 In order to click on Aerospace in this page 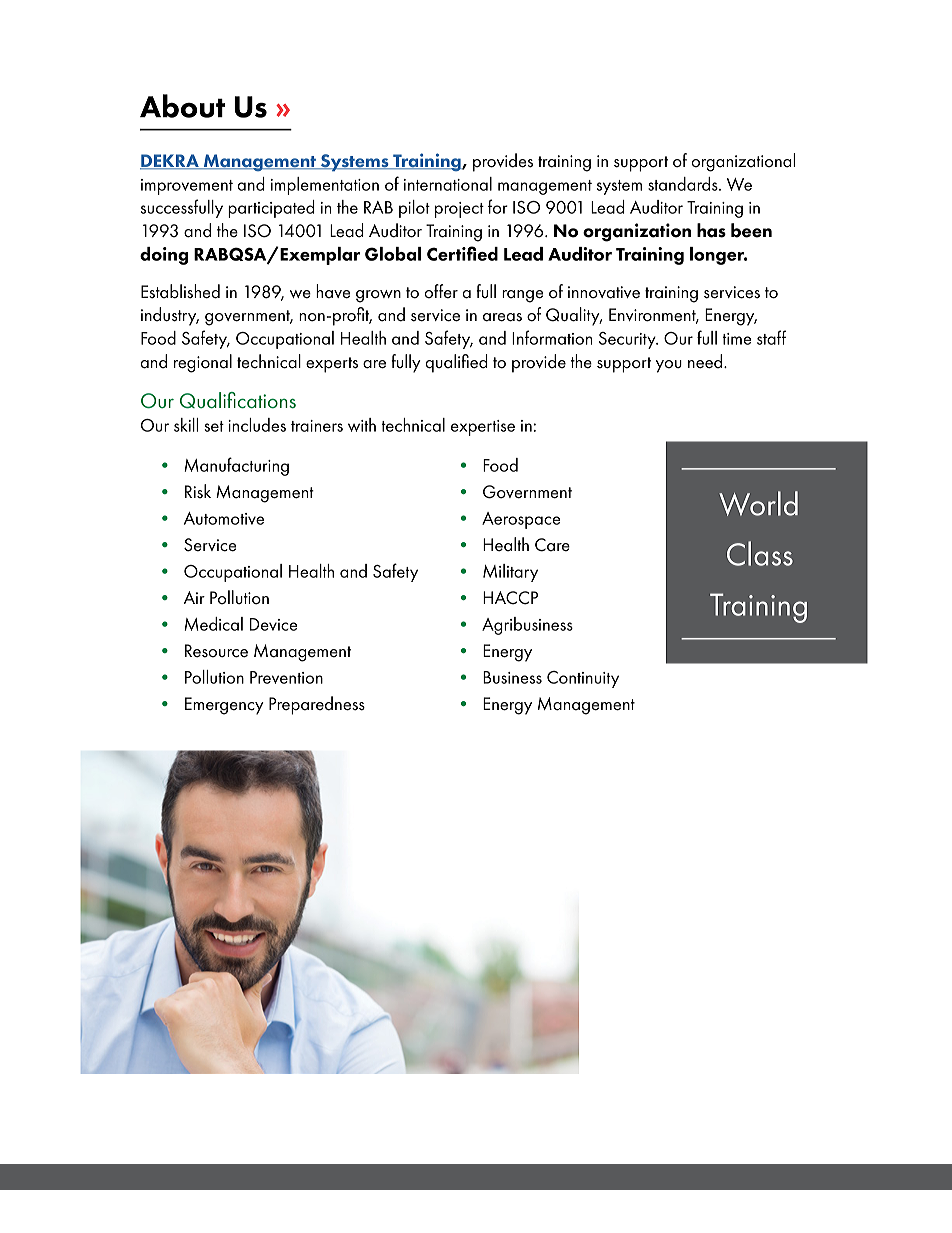, I will do `click(521, 520)`.
